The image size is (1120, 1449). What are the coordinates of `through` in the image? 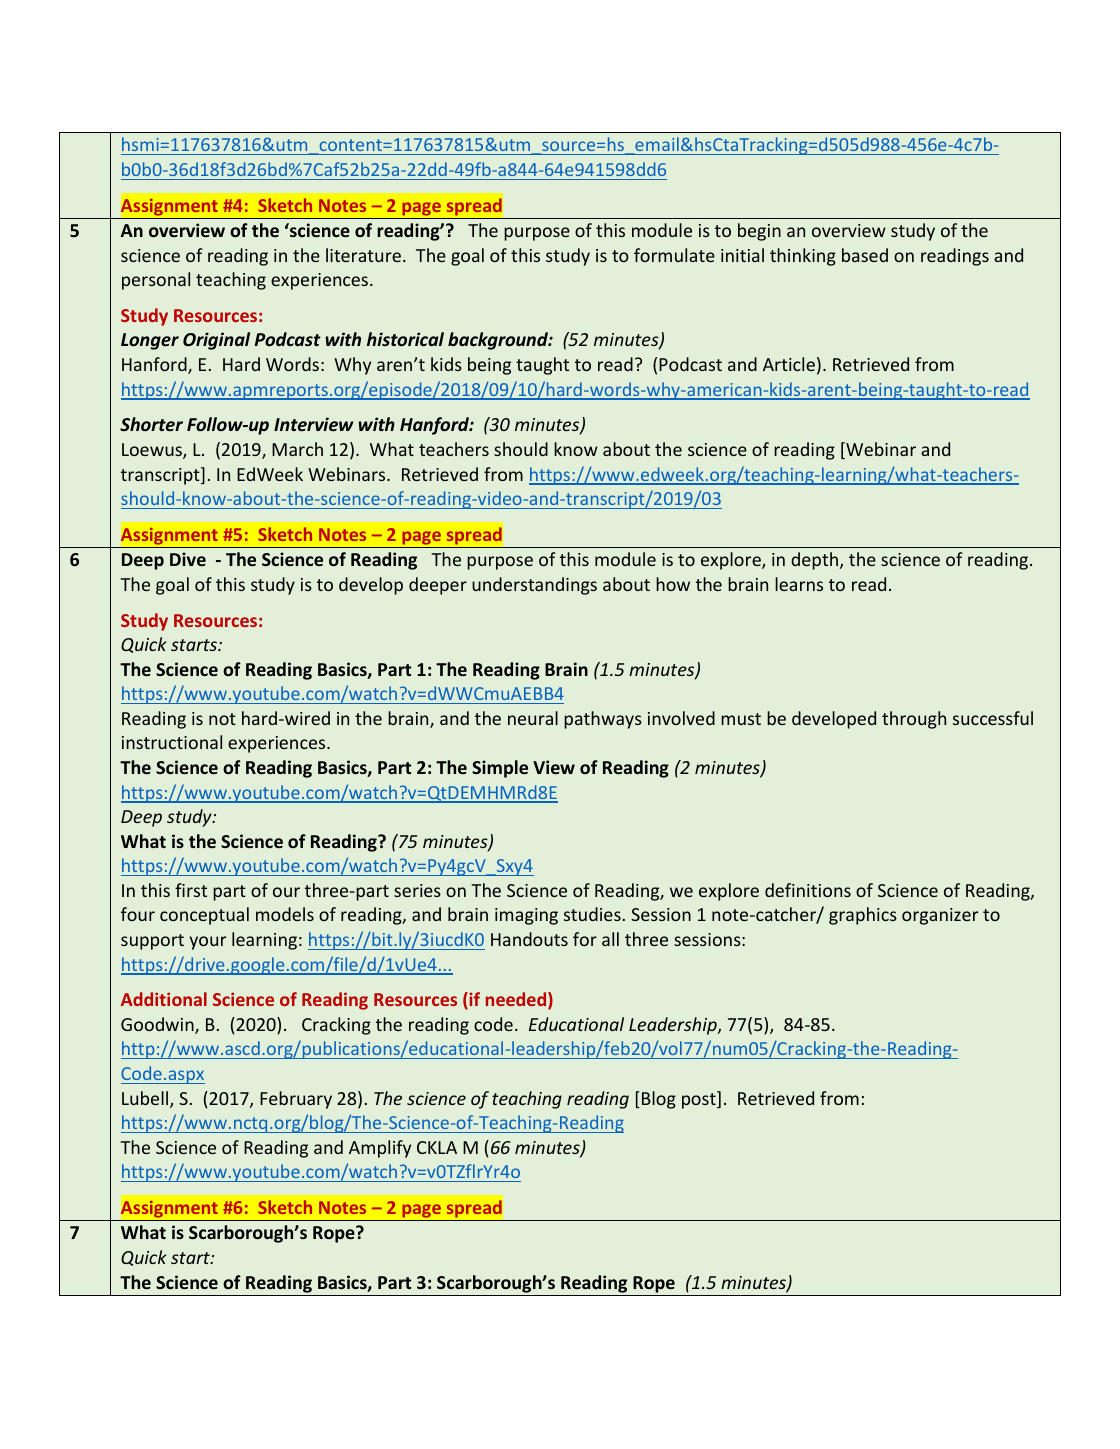 It's located at (914, 720).
